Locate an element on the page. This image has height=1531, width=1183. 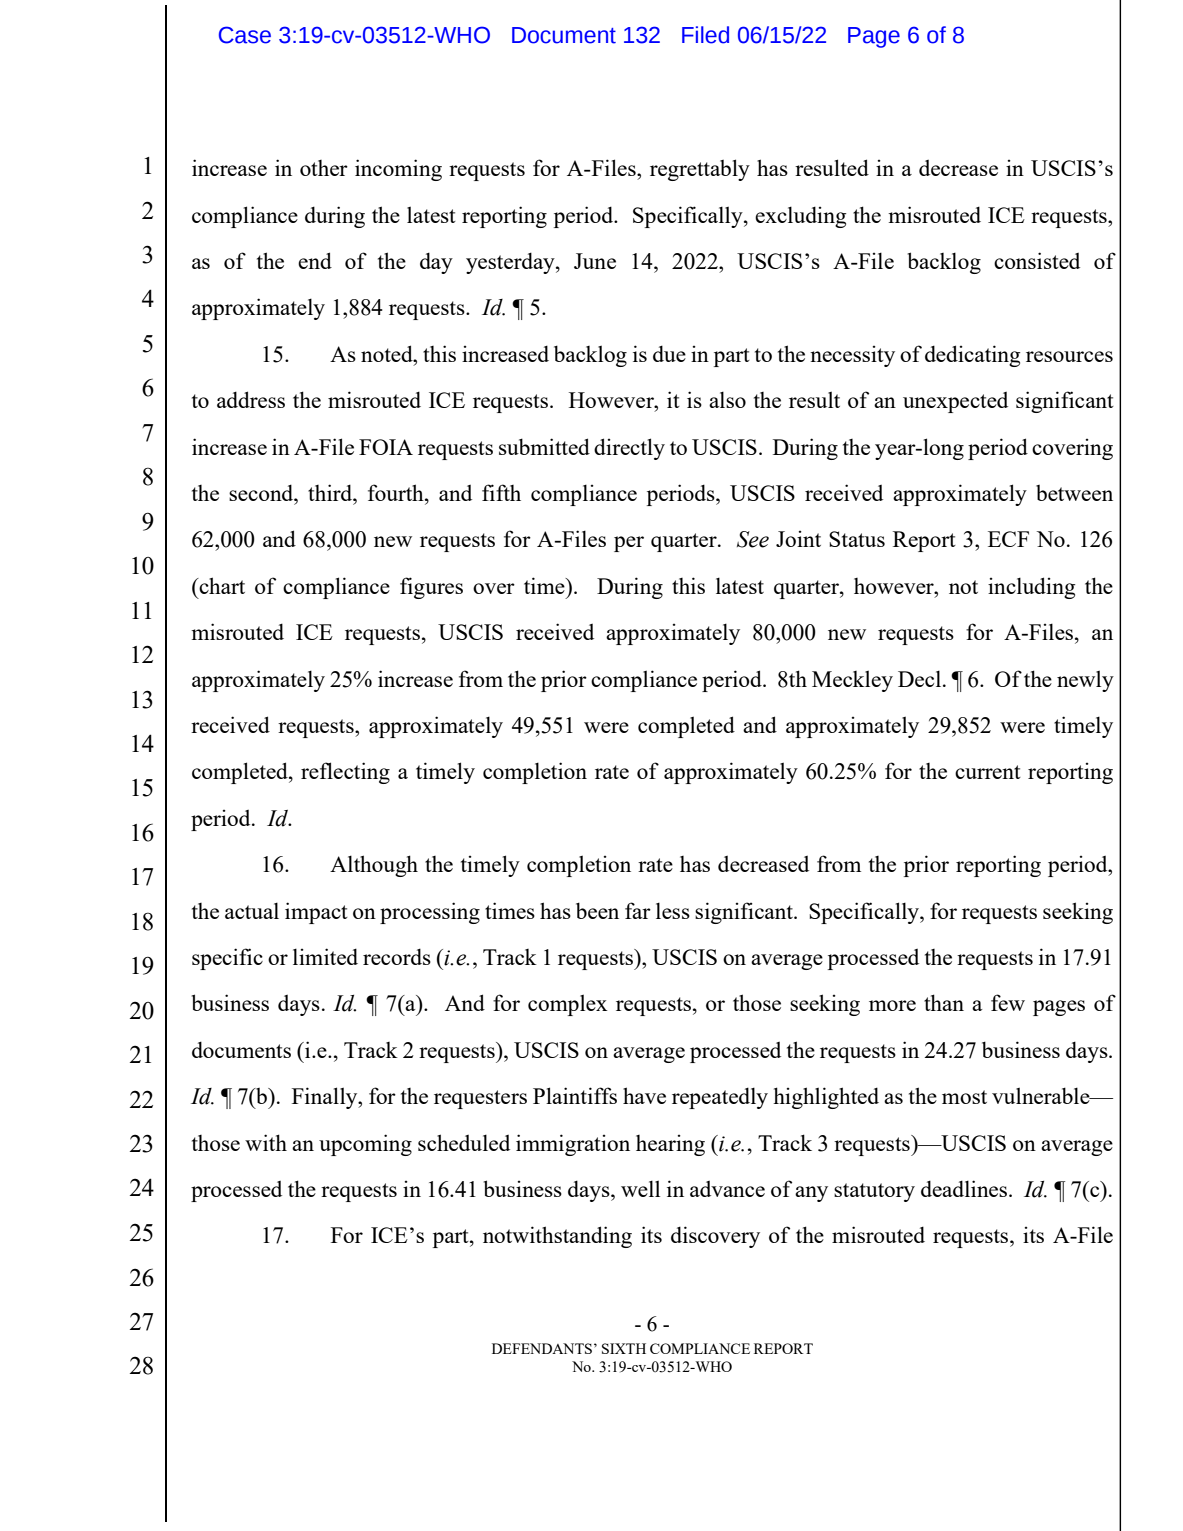
Joint is located at coordinates (798, 539).
